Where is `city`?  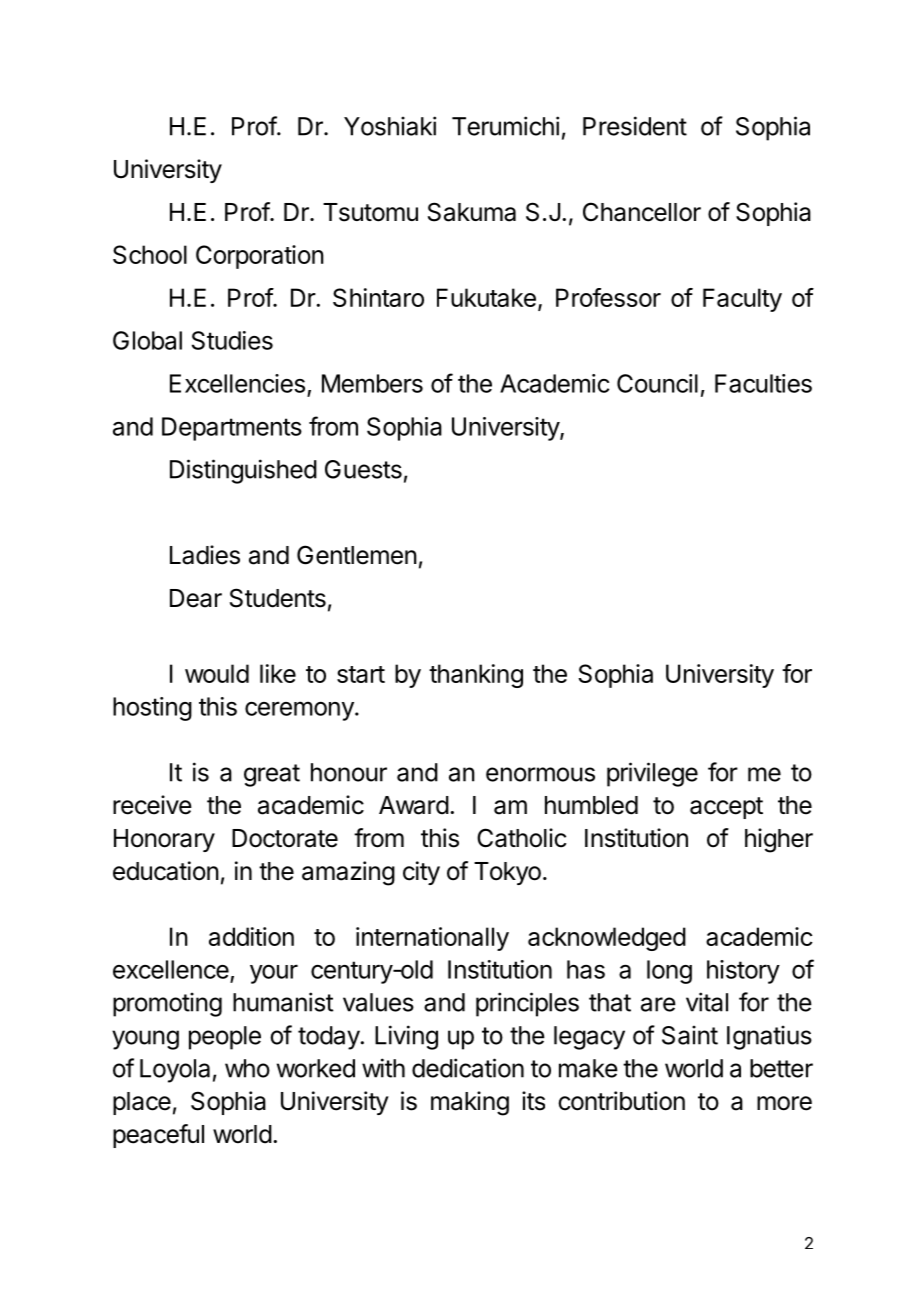 city is located at coordinates (421, 873).
